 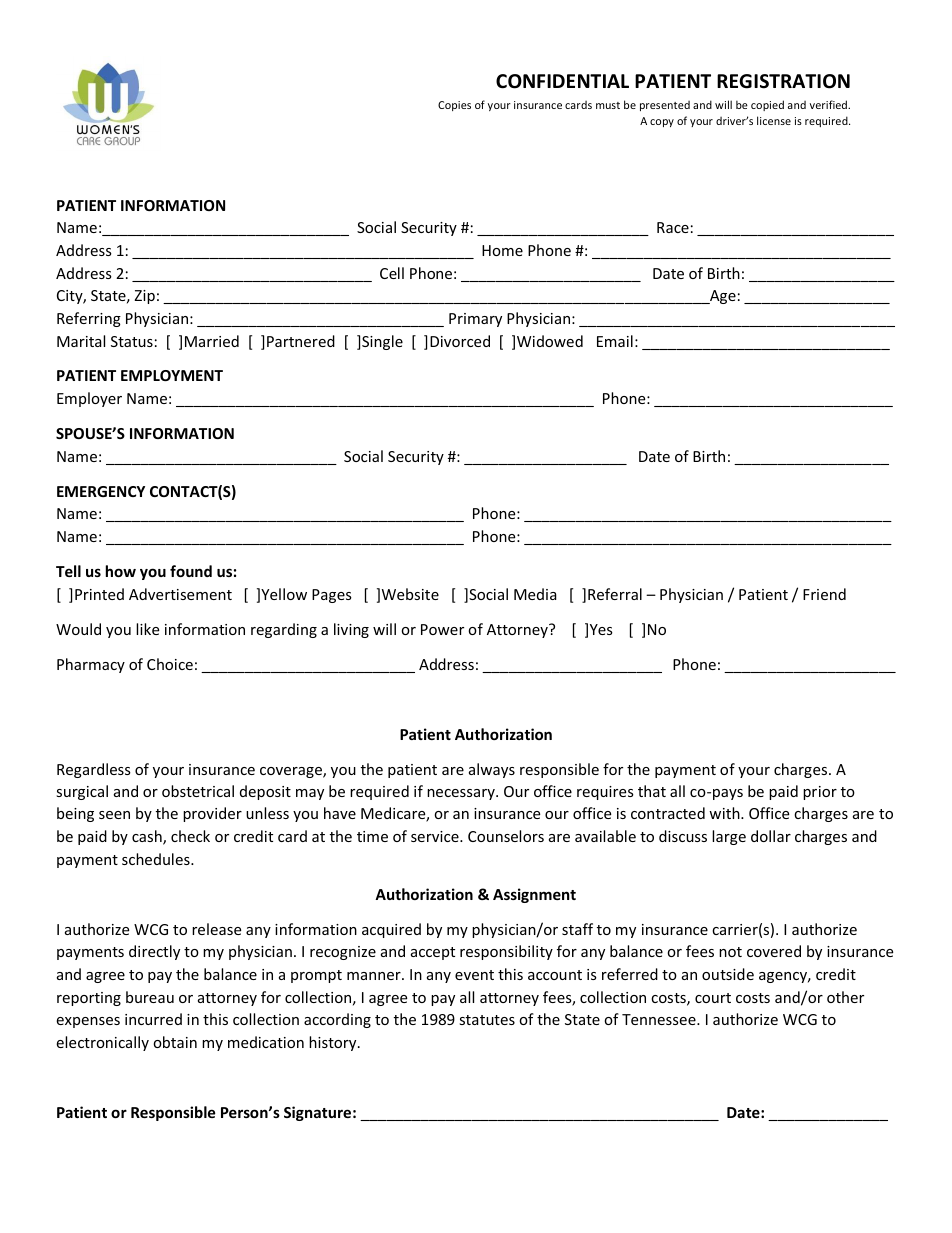 I want to click on found, so click(x=191, y=571).
